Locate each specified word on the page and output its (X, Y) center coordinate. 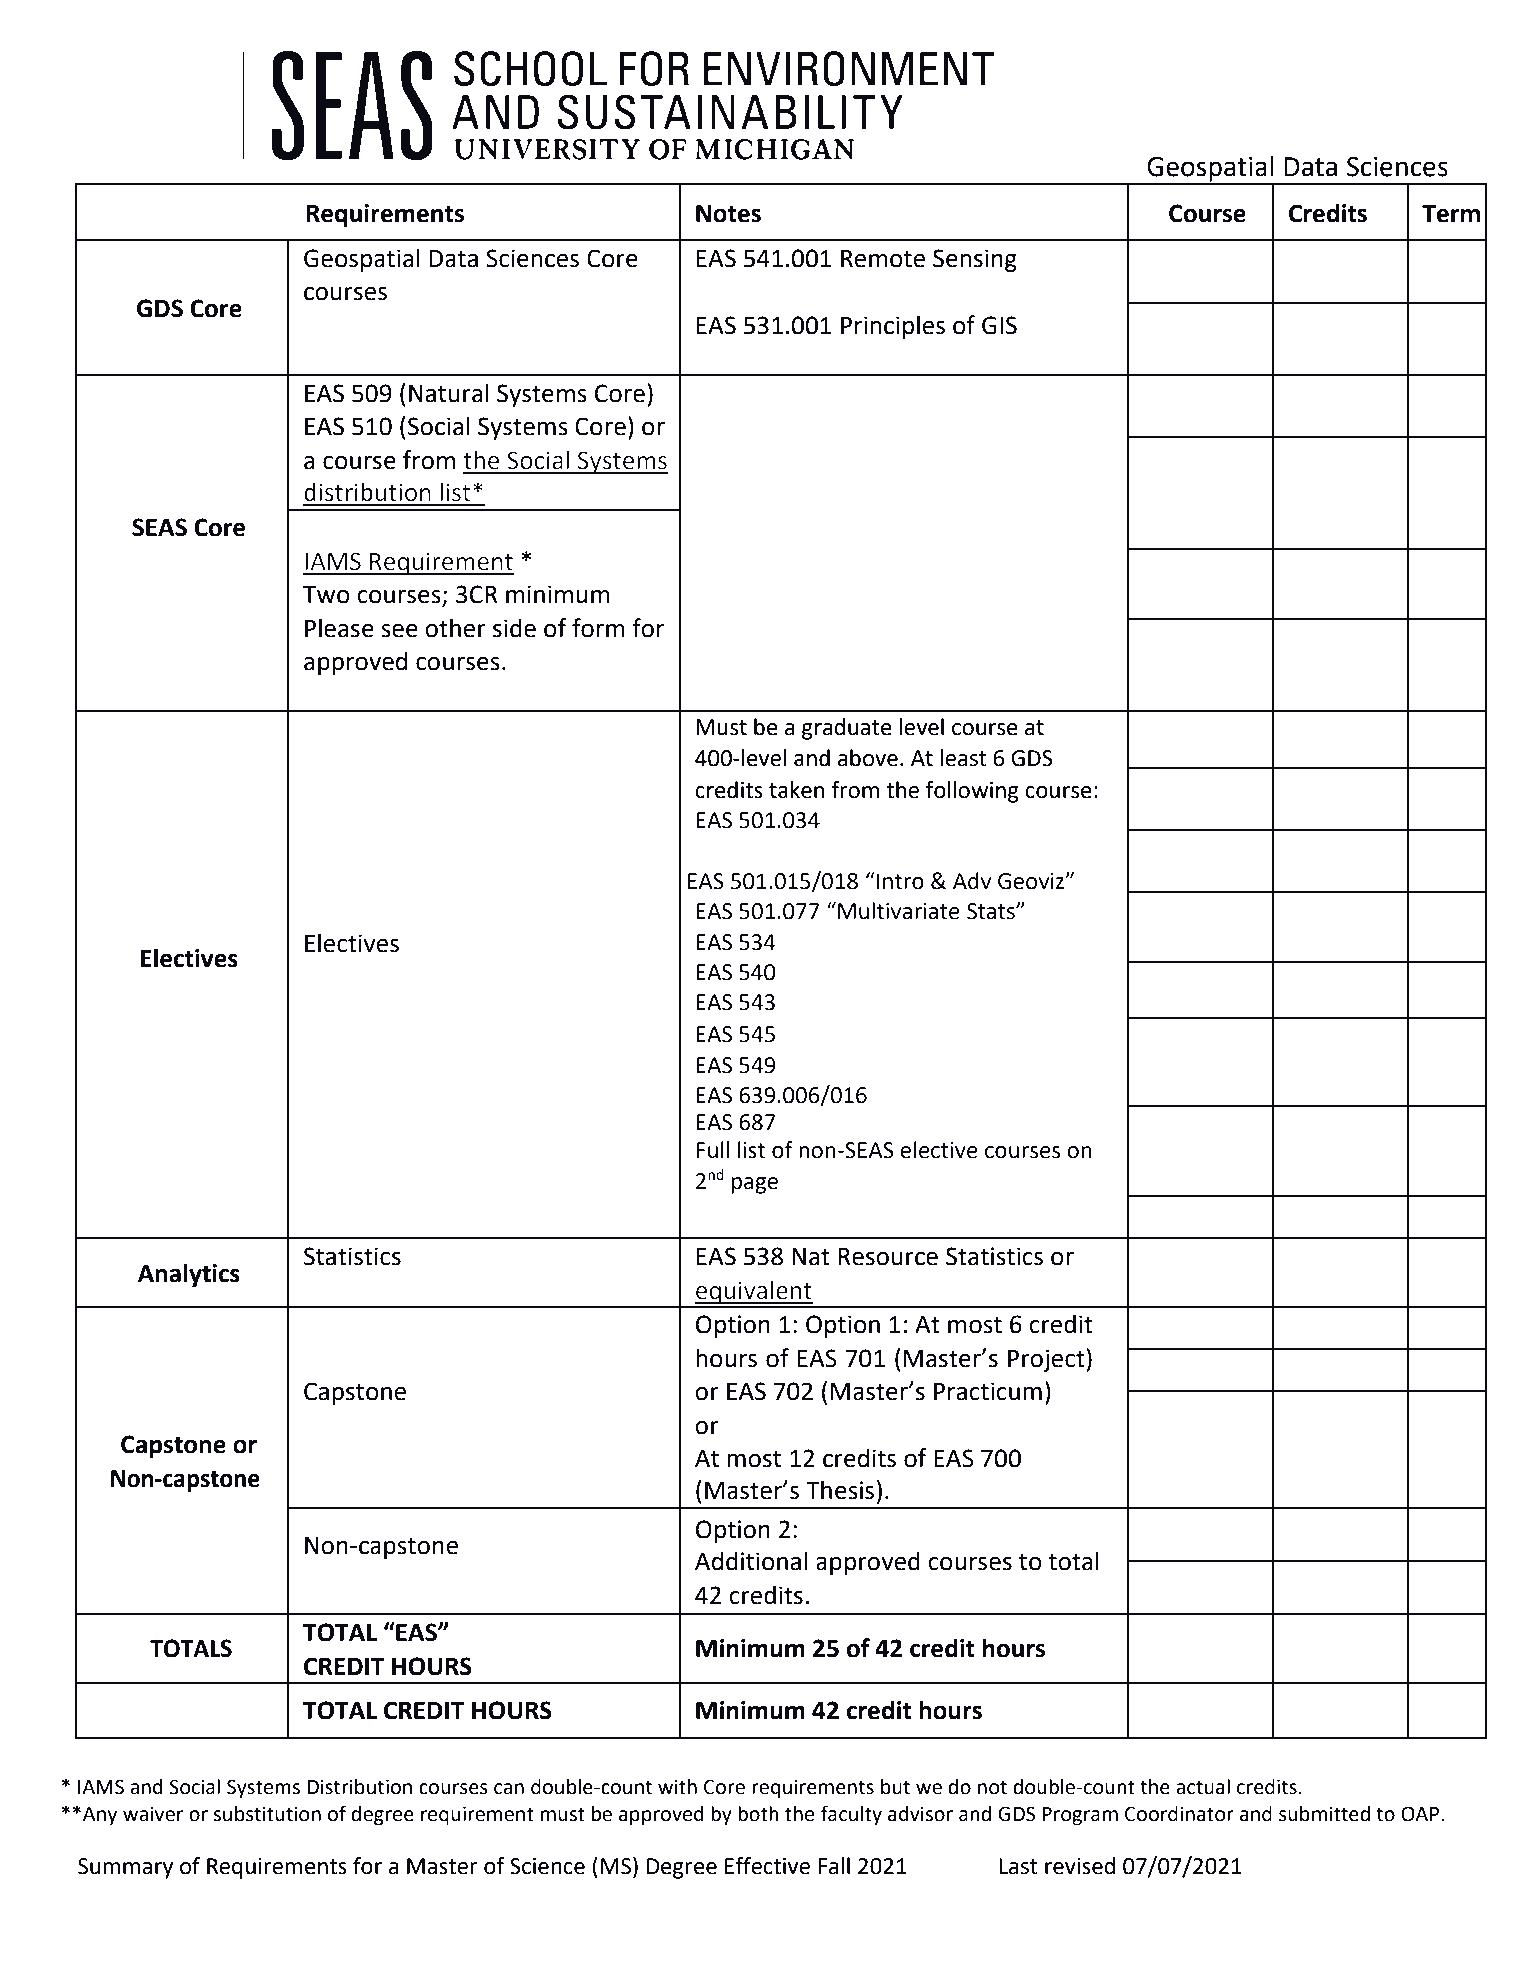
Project (1047, 1360)
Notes (728, 214)
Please (339, 628)
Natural (449, 393)
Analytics (189, 1275)
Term (1451, 214)
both (758, 1814)
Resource (888, 1257)
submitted (1324, 1814)
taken (796, 790)
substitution (267, 1814)
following (972, 792)
